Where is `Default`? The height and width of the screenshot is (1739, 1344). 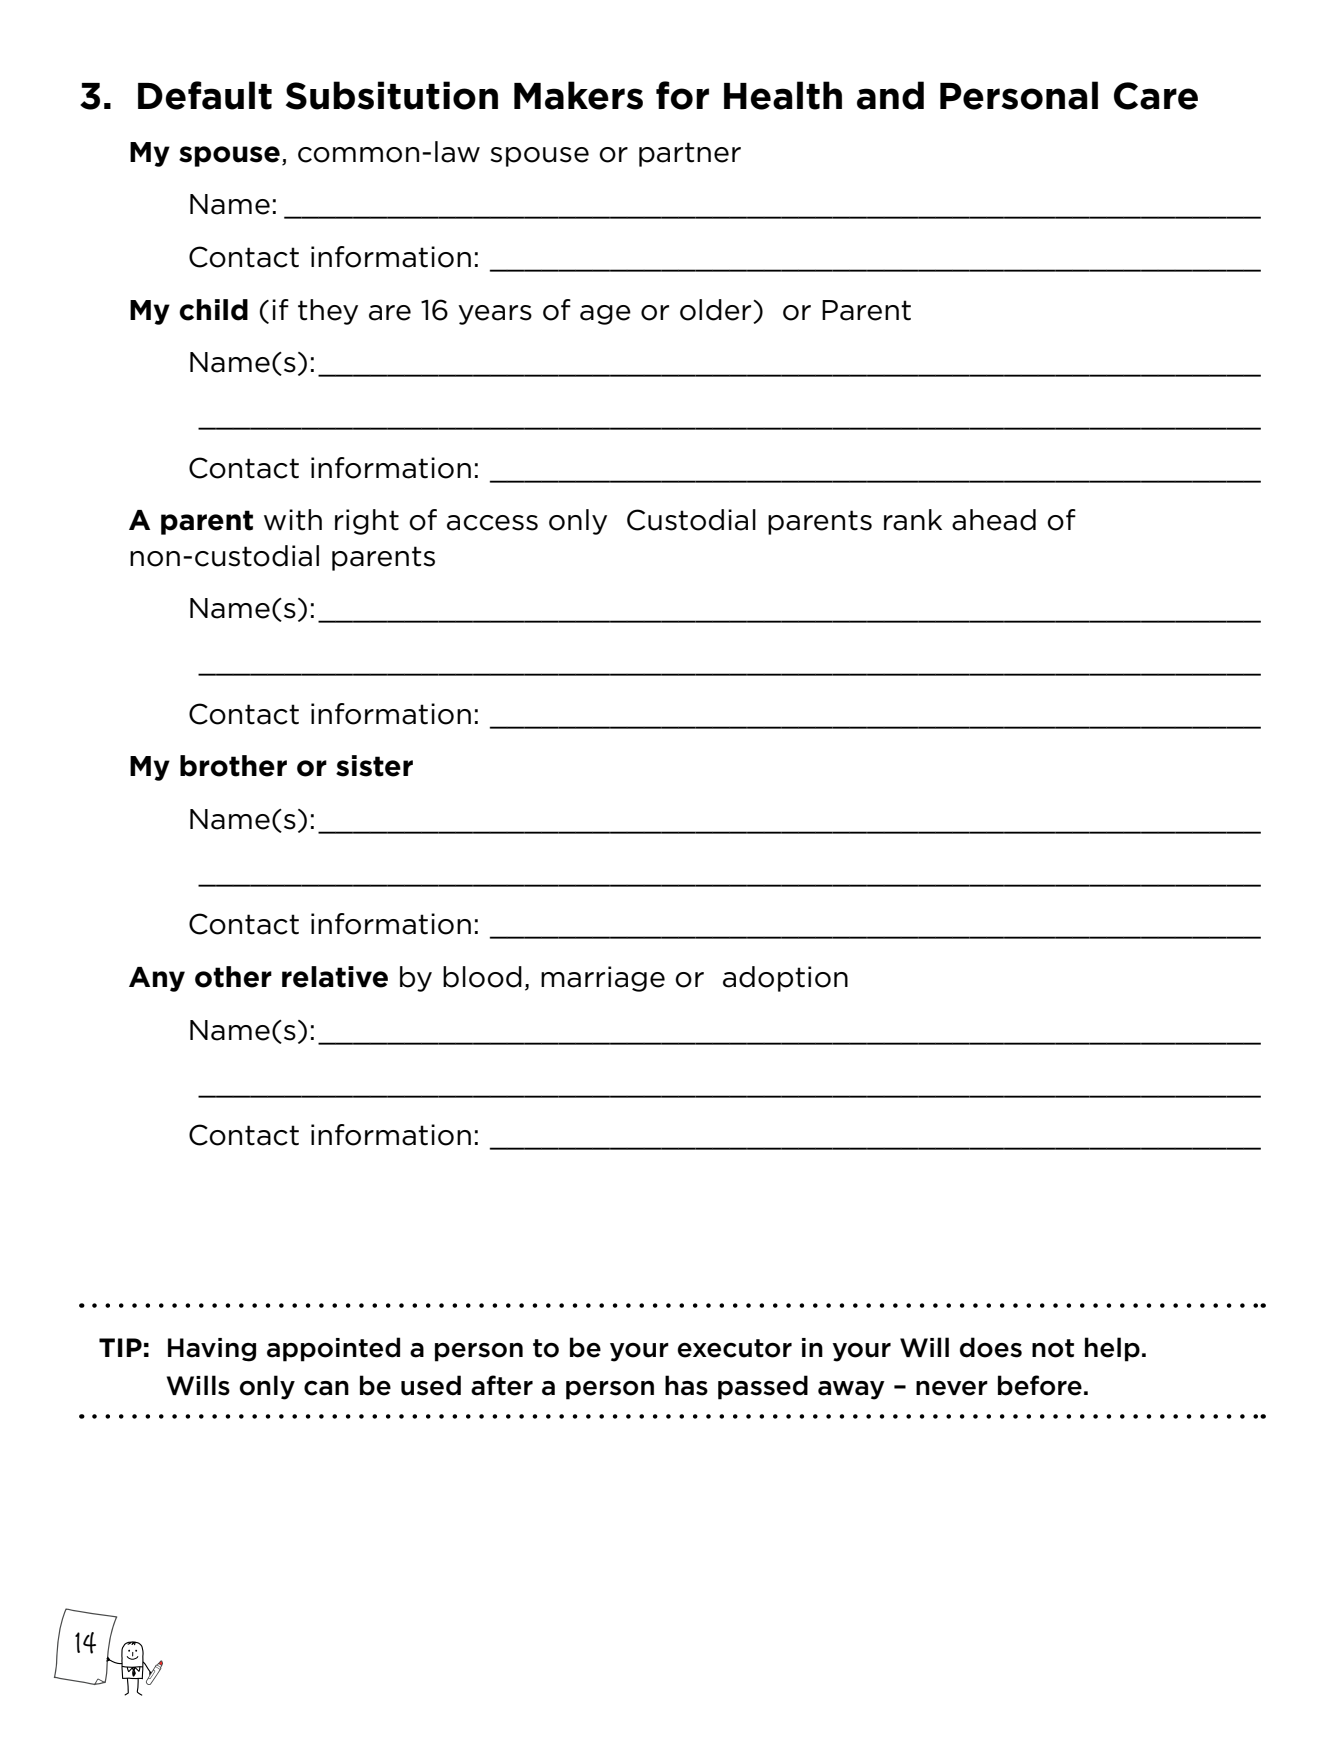 Default is located at coordinates (205, 95).
